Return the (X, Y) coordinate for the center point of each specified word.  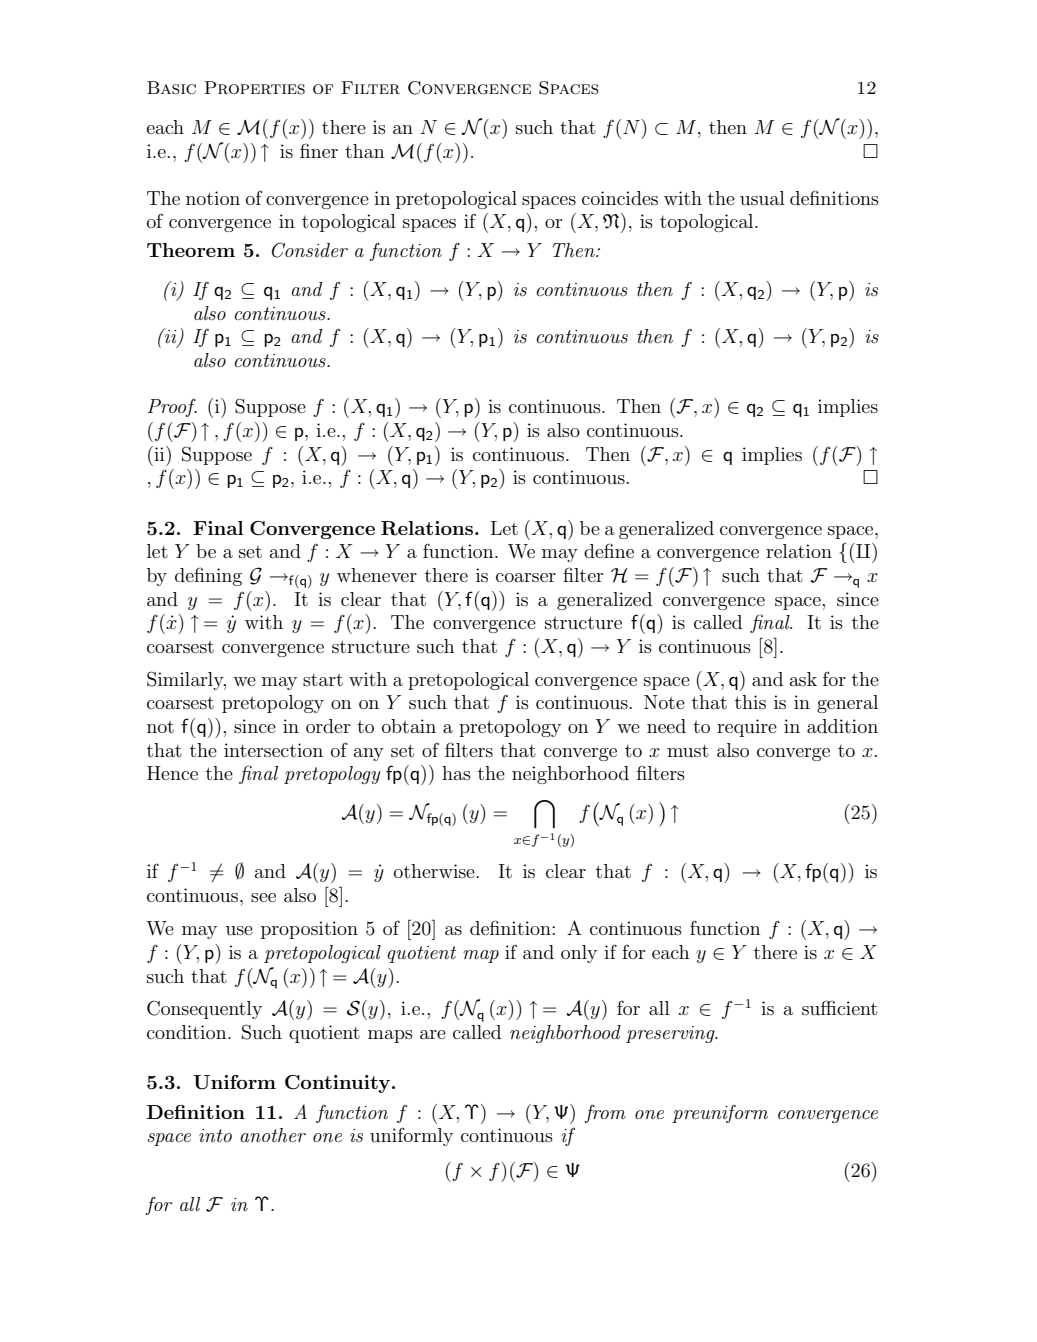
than (364, 151)
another (273, 1135)
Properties (254, 88)
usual (762, 198)
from (605, 1113)
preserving (671, 1034)
